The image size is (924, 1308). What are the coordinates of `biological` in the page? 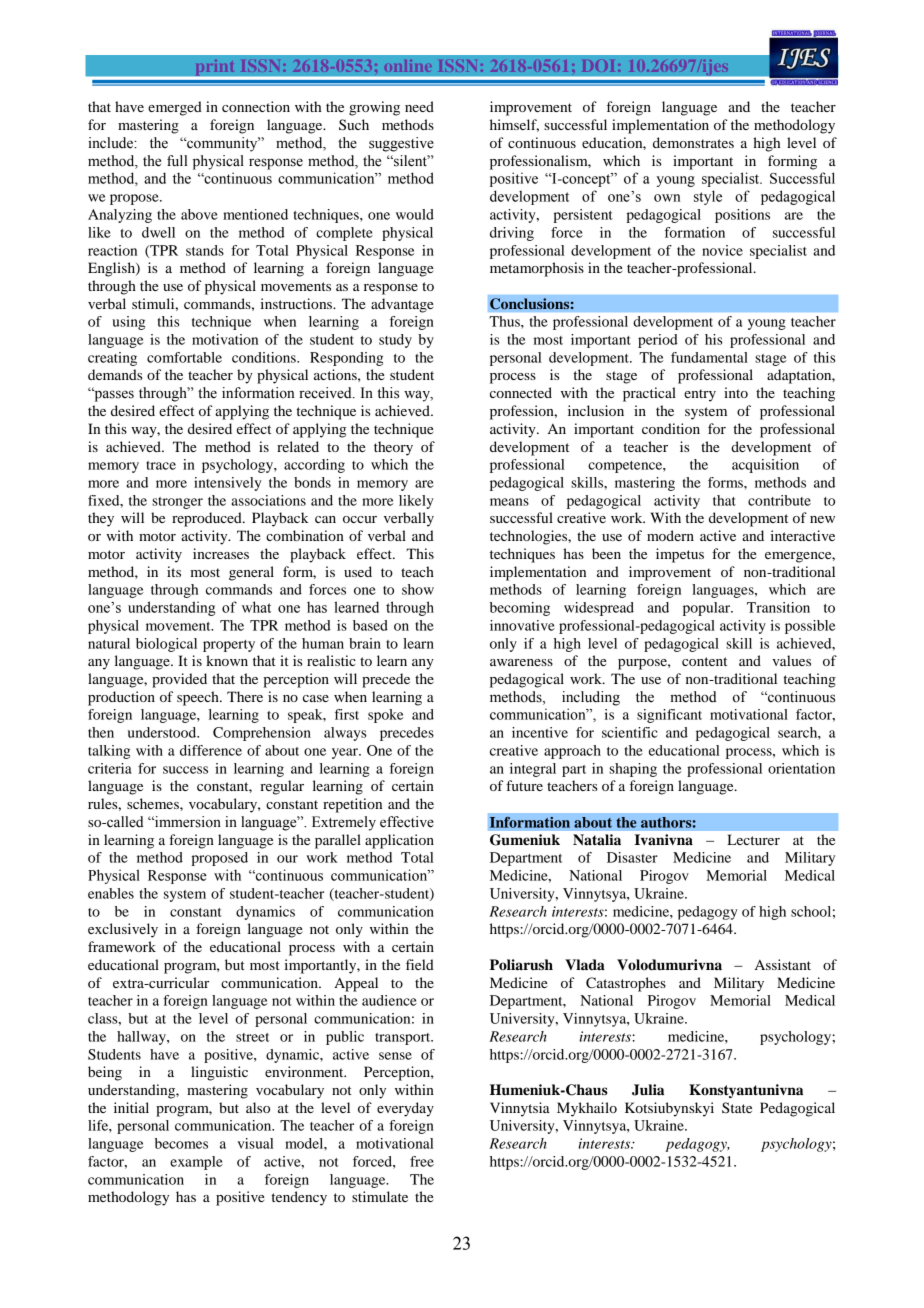 It's located at (166, 645).
